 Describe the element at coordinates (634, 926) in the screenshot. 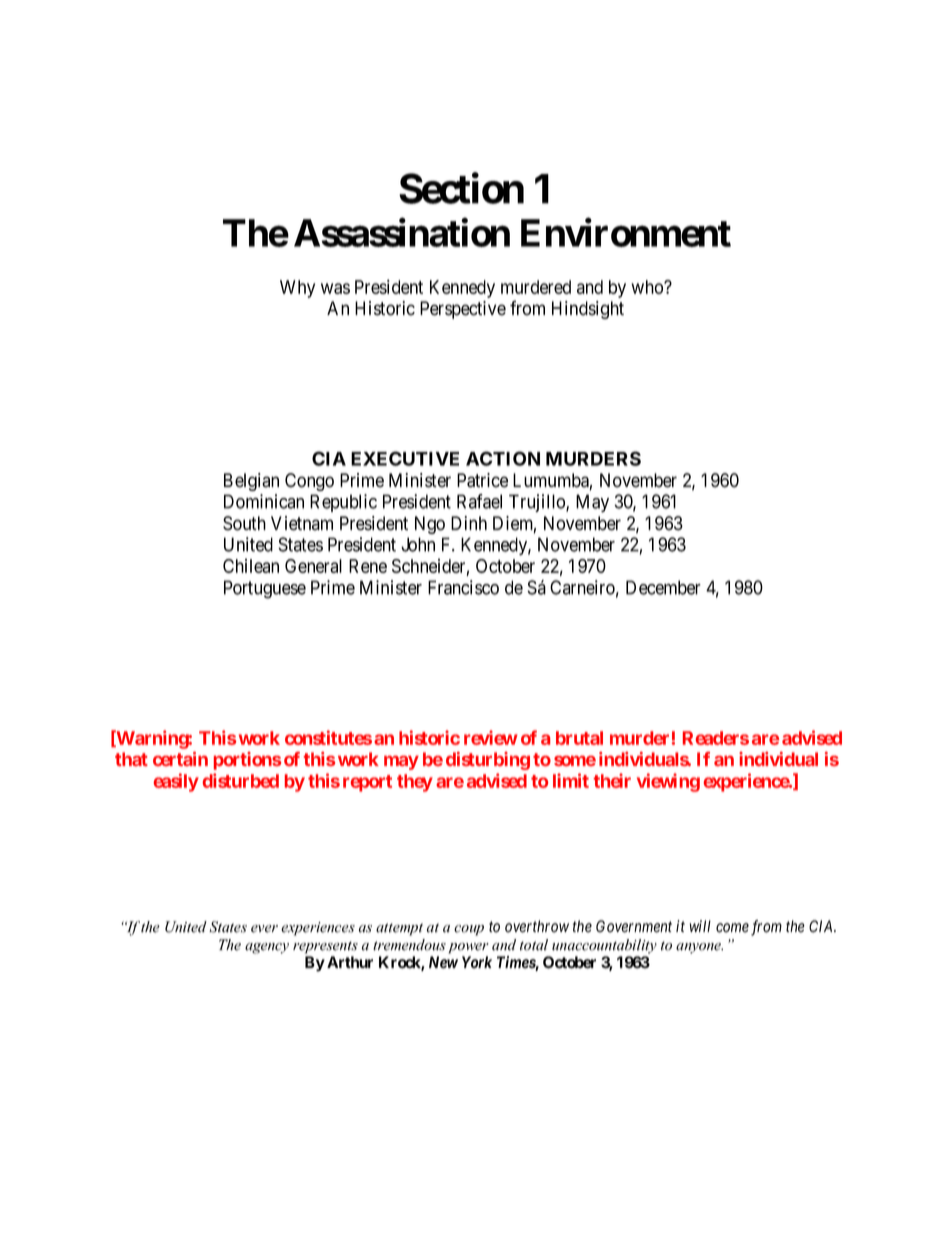

I see `Government` at that location.
